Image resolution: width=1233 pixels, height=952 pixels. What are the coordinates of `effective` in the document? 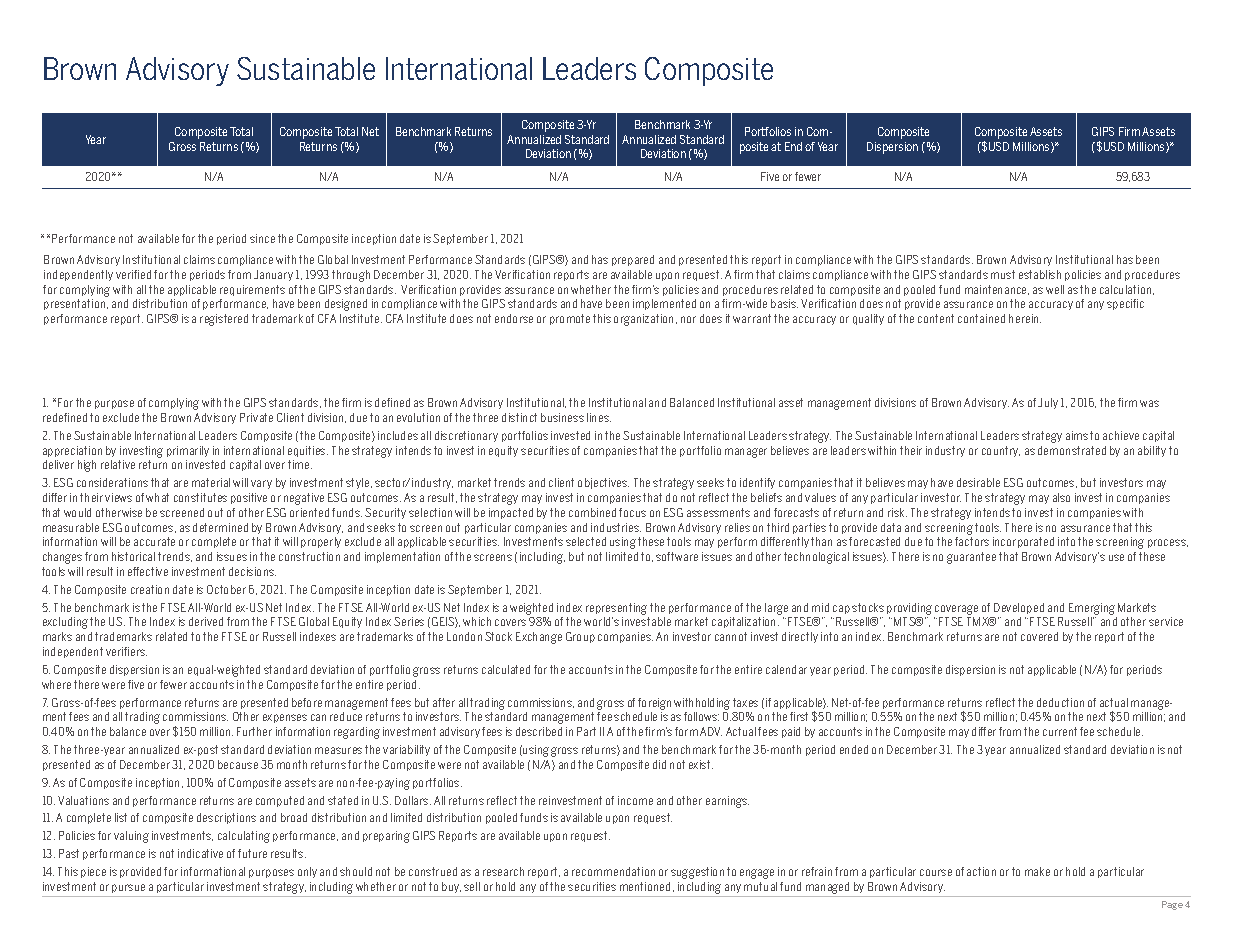 It's located at (148, 571).
